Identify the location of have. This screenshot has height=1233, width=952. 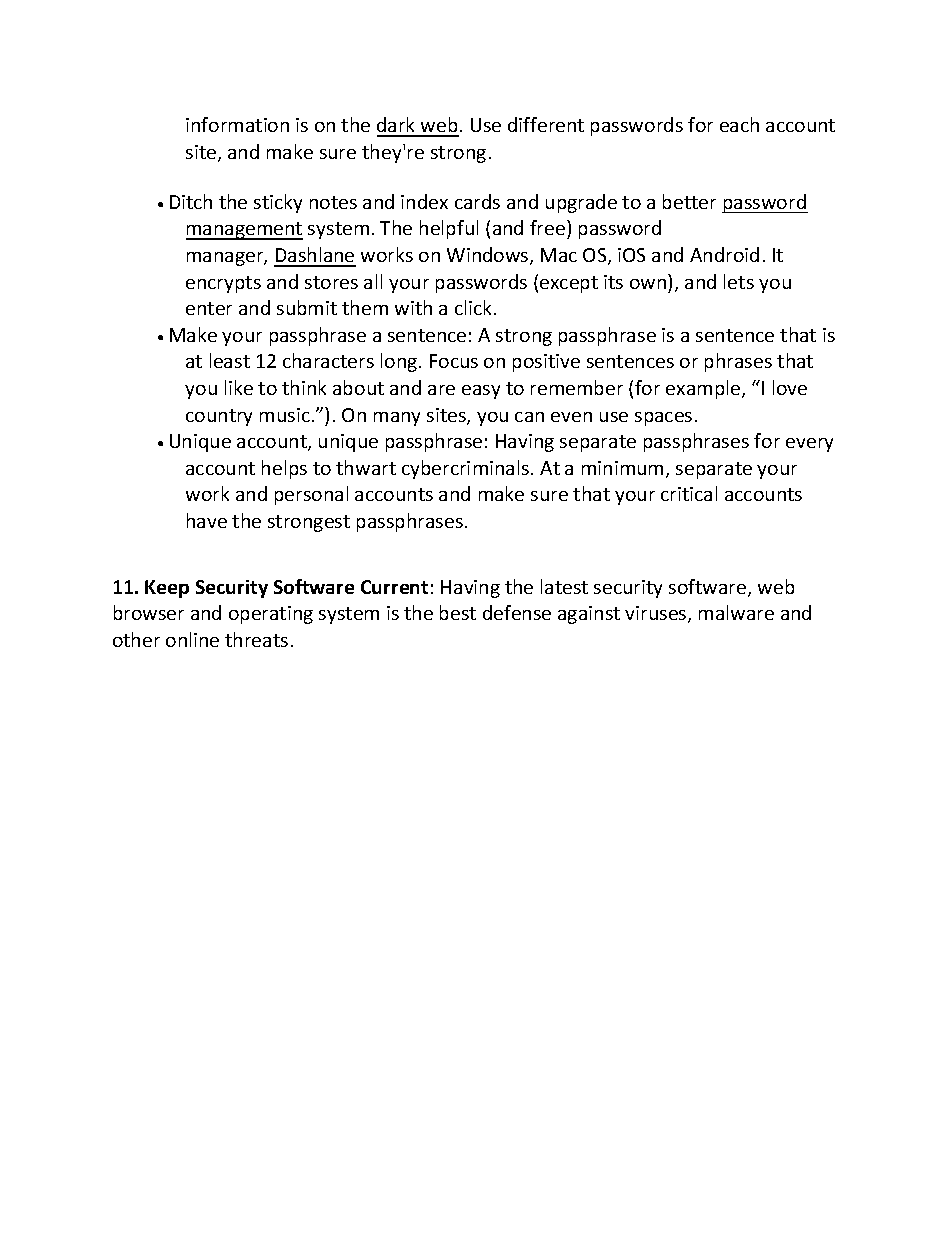
(207, 520).
